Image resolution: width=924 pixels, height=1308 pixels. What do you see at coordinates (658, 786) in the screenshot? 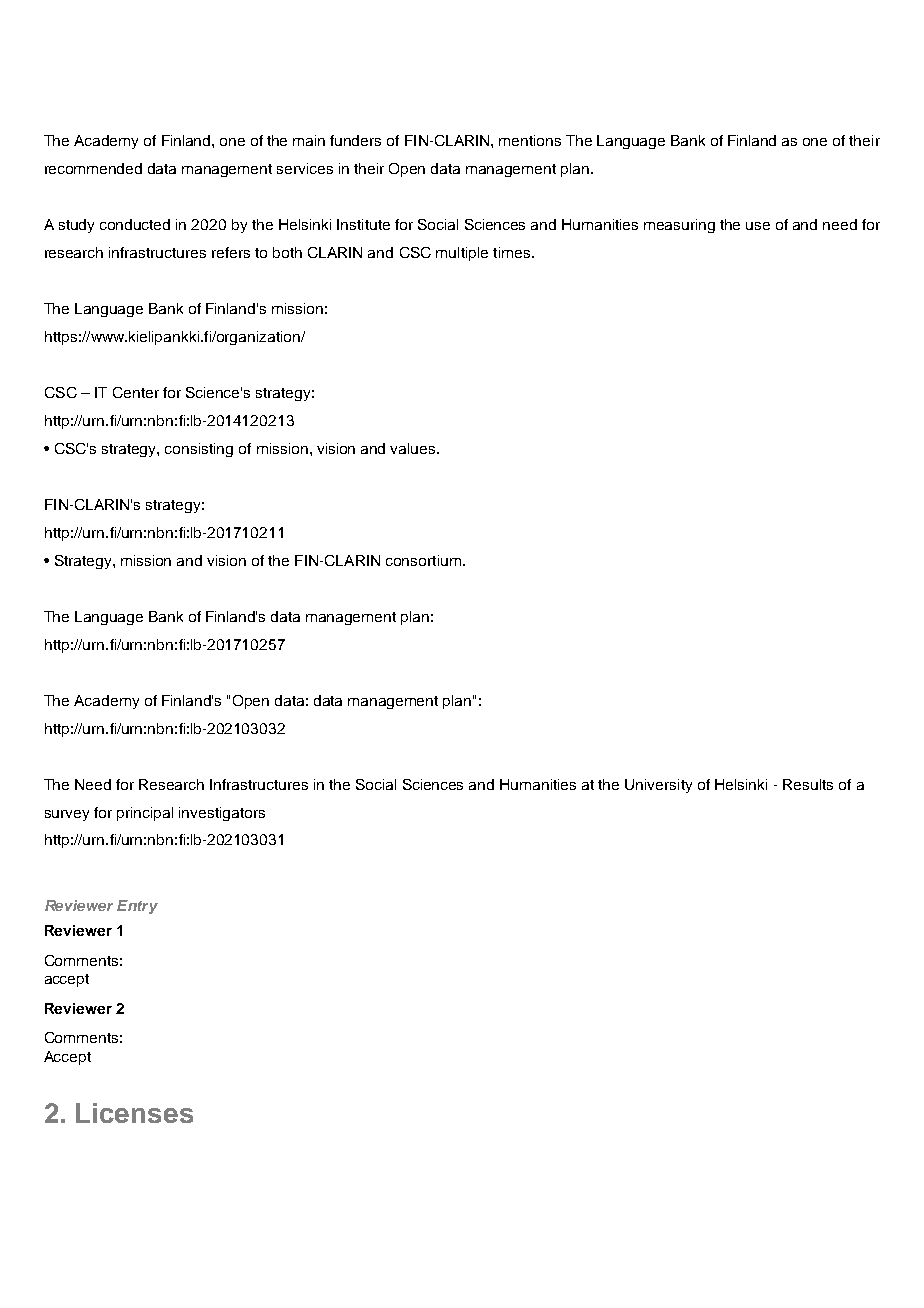
I see `University` at bounding box center [658, 786].
